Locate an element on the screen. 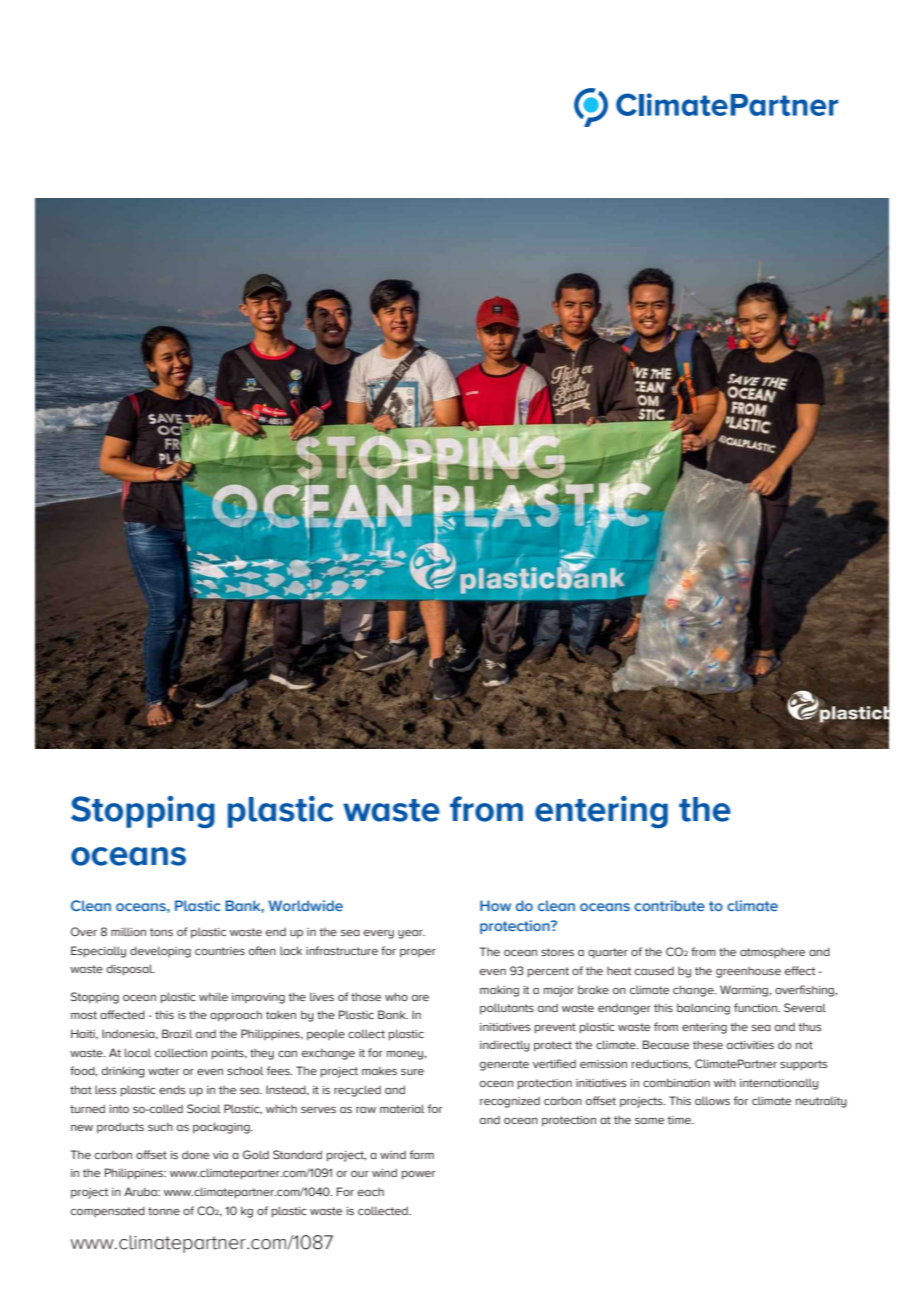 This screenshot has height=1308, width=924. allows is located at coordinates (712, 1100).
